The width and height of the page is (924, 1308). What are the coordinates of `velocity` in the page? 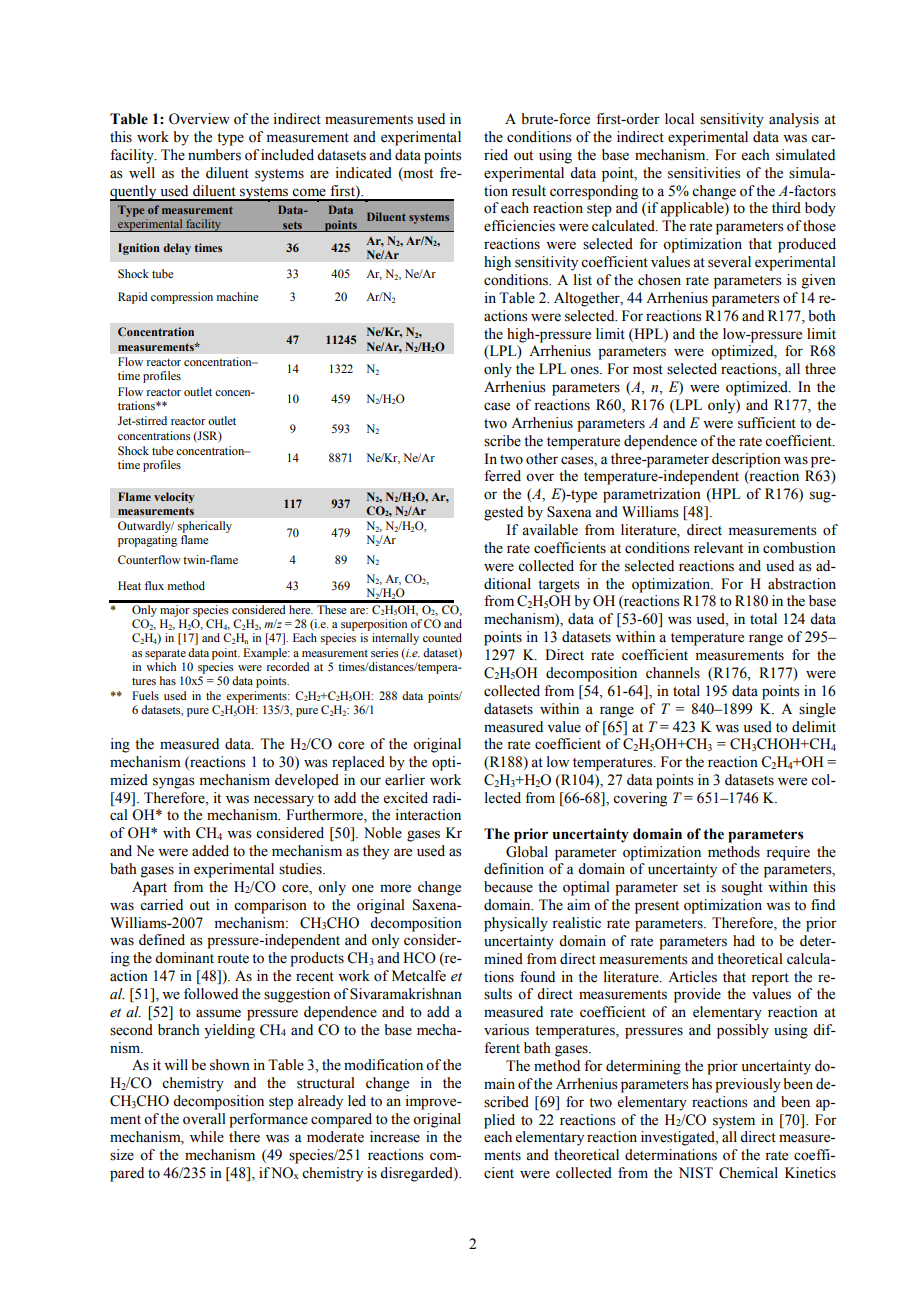 It's located at (174, 497).
